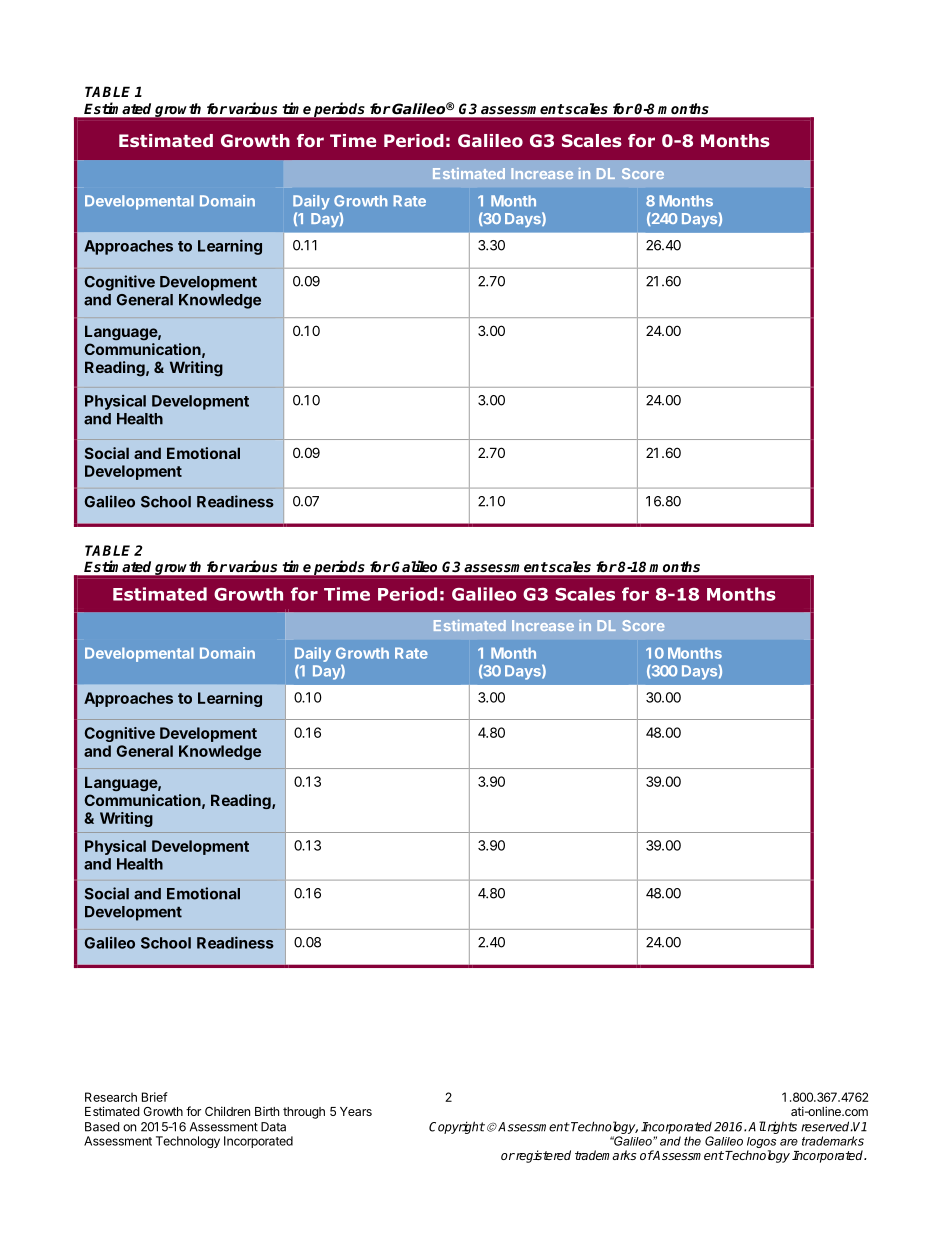 Image resolution: width=952 pixels, height=1233 pixels. What do you see at coordinates (356, 1111) in the screenshot?
I see `Years` at bounding box center [356, 1111].
